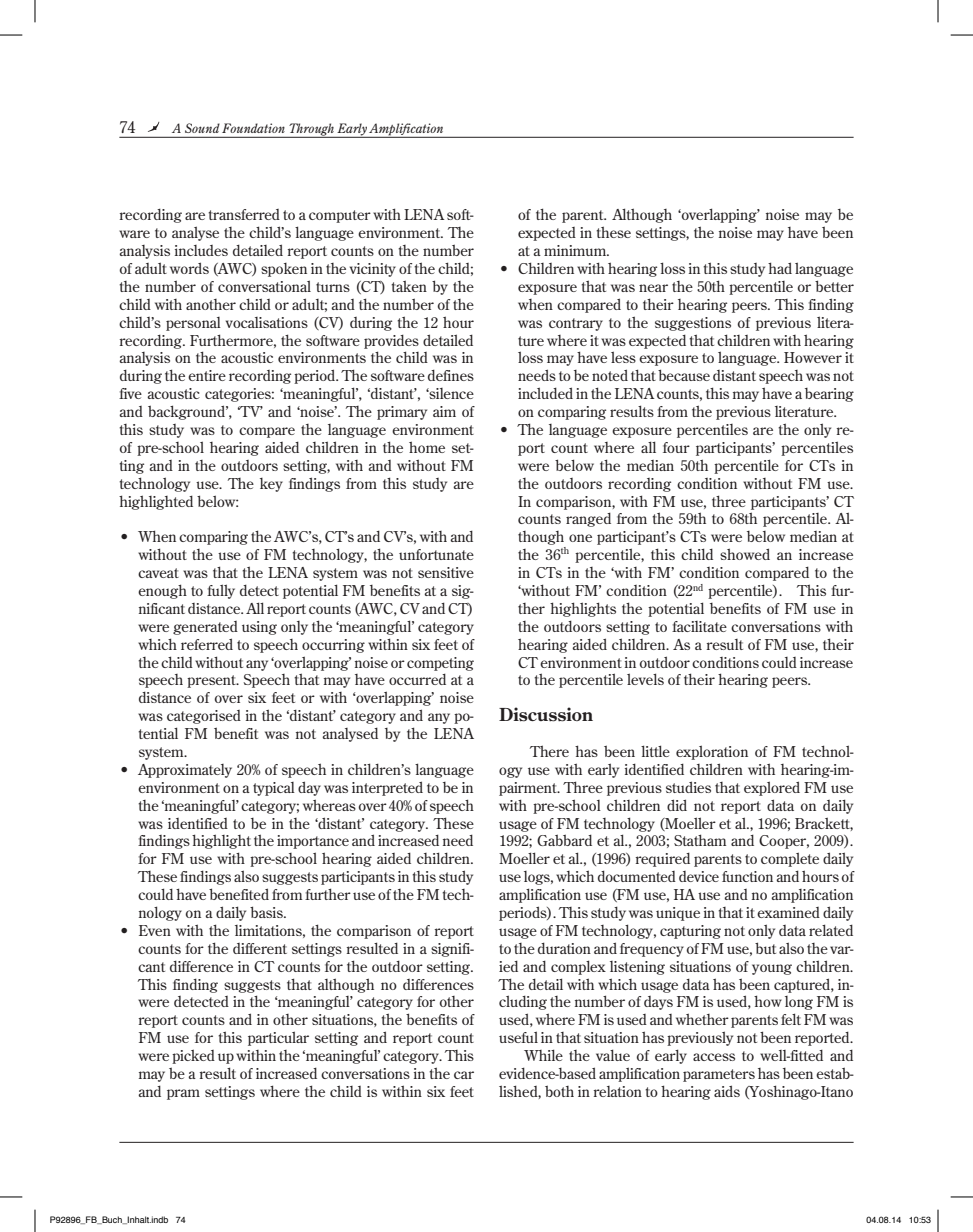 The image size is (973, 1232). I want to click on minimum, so click(576, 250).
